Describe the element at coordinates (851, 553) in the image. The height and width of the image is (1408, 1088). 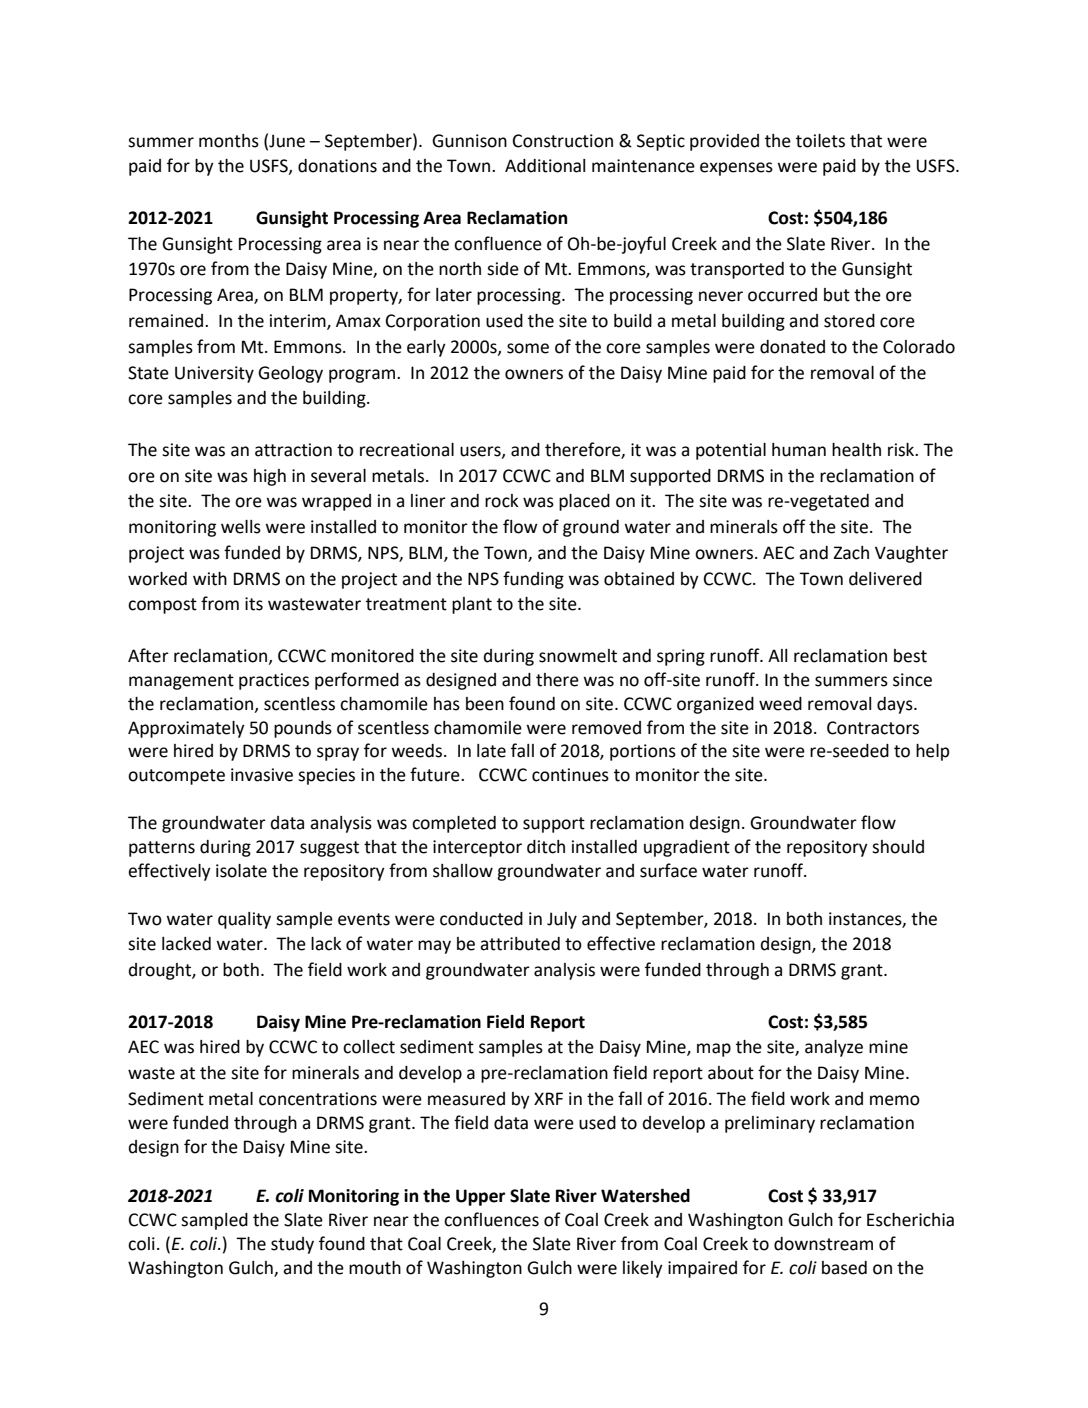
I see `Zach` at that location.
